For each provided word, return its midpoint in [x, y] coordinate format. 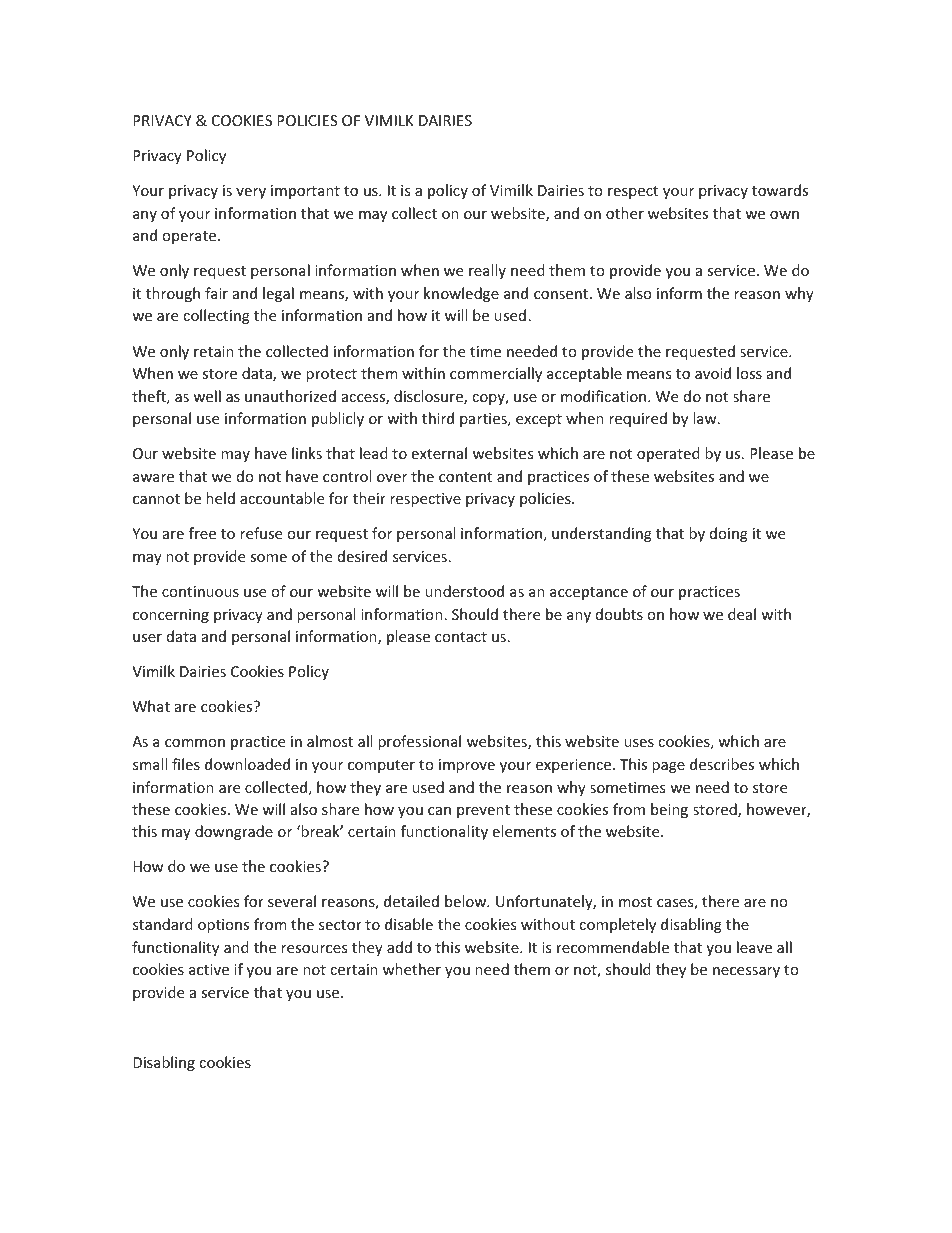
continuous [200, 591]
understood [464, 591]
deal [742, 614]
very [251, 193]
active [209, 969]
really [487, 271]
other [625, 213]
